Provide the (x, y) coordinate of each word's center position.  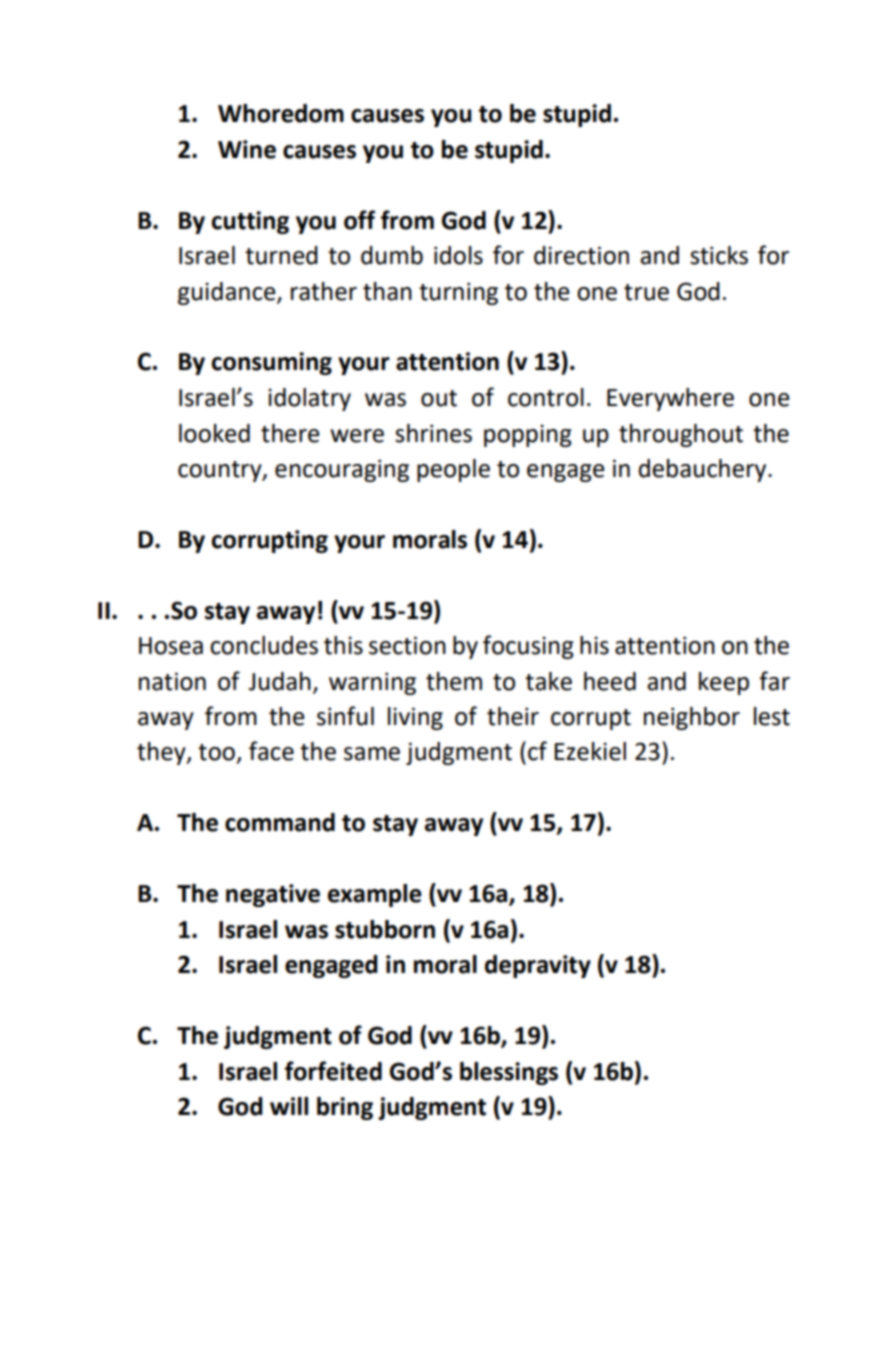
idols (458, 255)
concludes (264, 645)
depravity (538, 966)
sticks (719, 255)
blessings (509, 1073)
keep (724, 683)
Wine (247, 149)
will (289, 1106)
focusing (528, 647)
